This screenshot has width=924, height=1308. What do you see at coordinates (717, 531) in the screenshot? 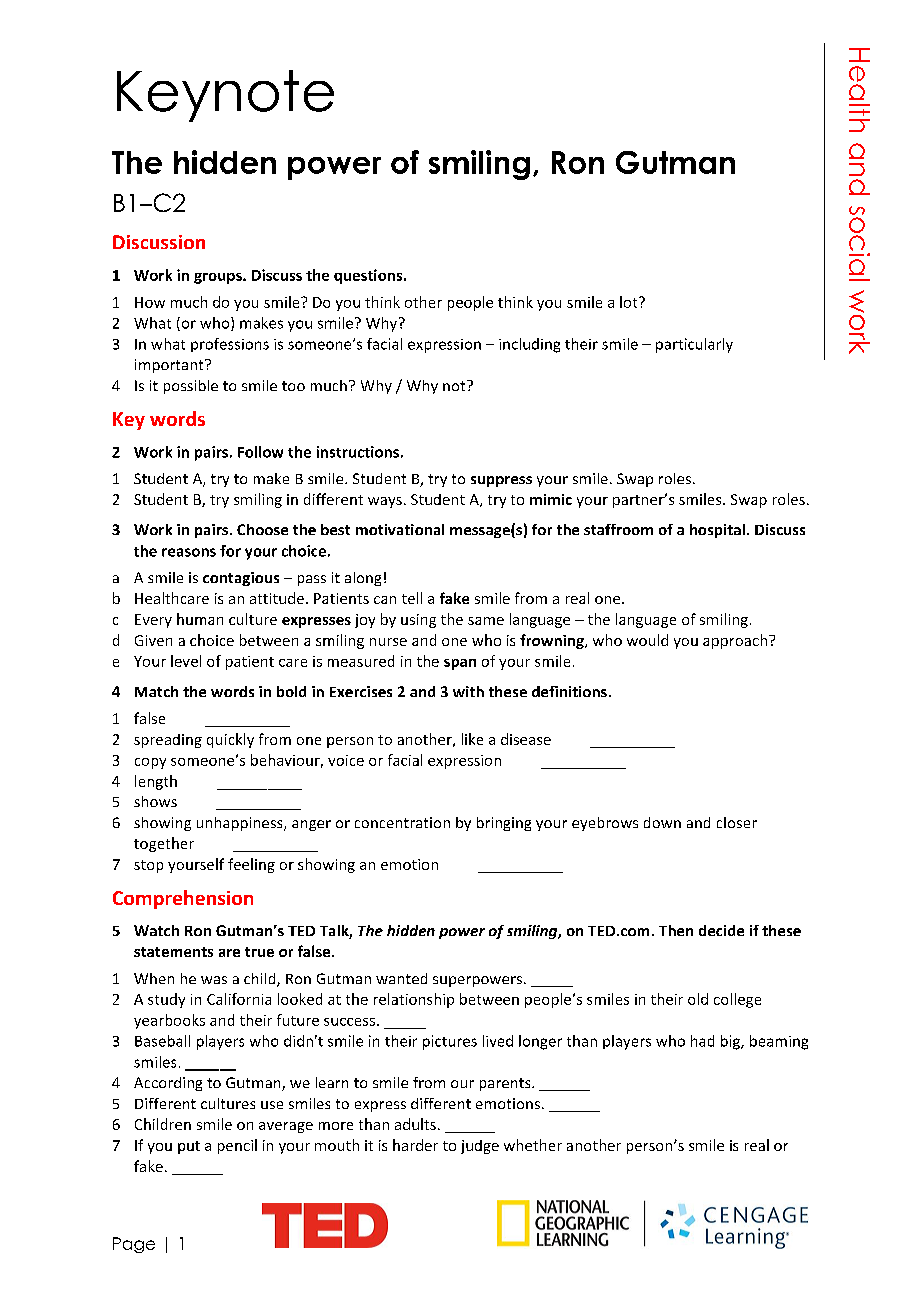
I see `hospital` at bounding box center [717, 531].
